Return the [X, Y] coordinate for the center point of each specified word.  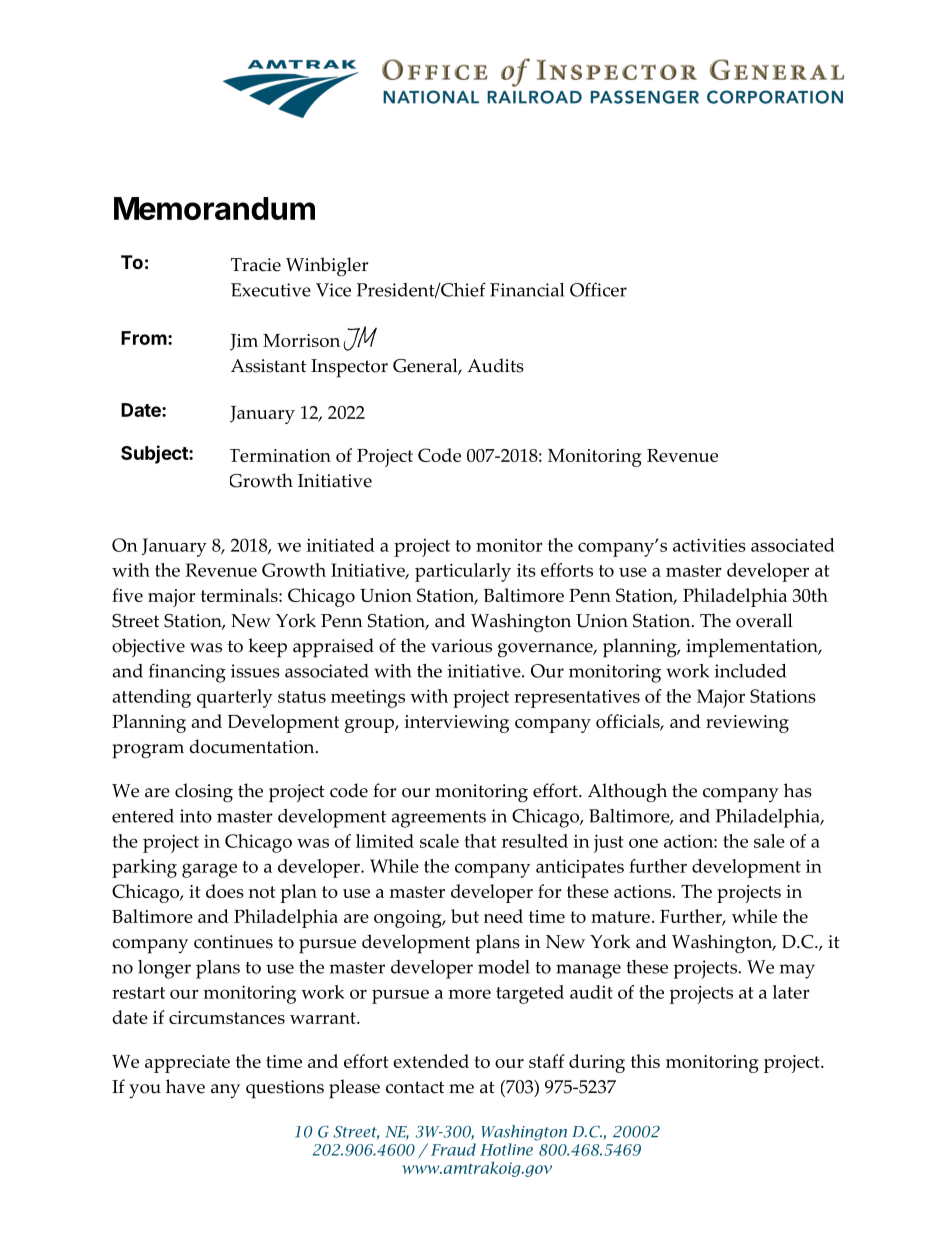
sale [769, 841]
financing [187, 673]
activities [709, 545]
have [185, 1086]
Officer [598, 289]
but [465, 916]
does [225, 891]
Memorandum [214, 208]
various [461, 646]
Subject [155, 454]
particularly [463, 572]
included [750, 671]
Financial [527, 290]
